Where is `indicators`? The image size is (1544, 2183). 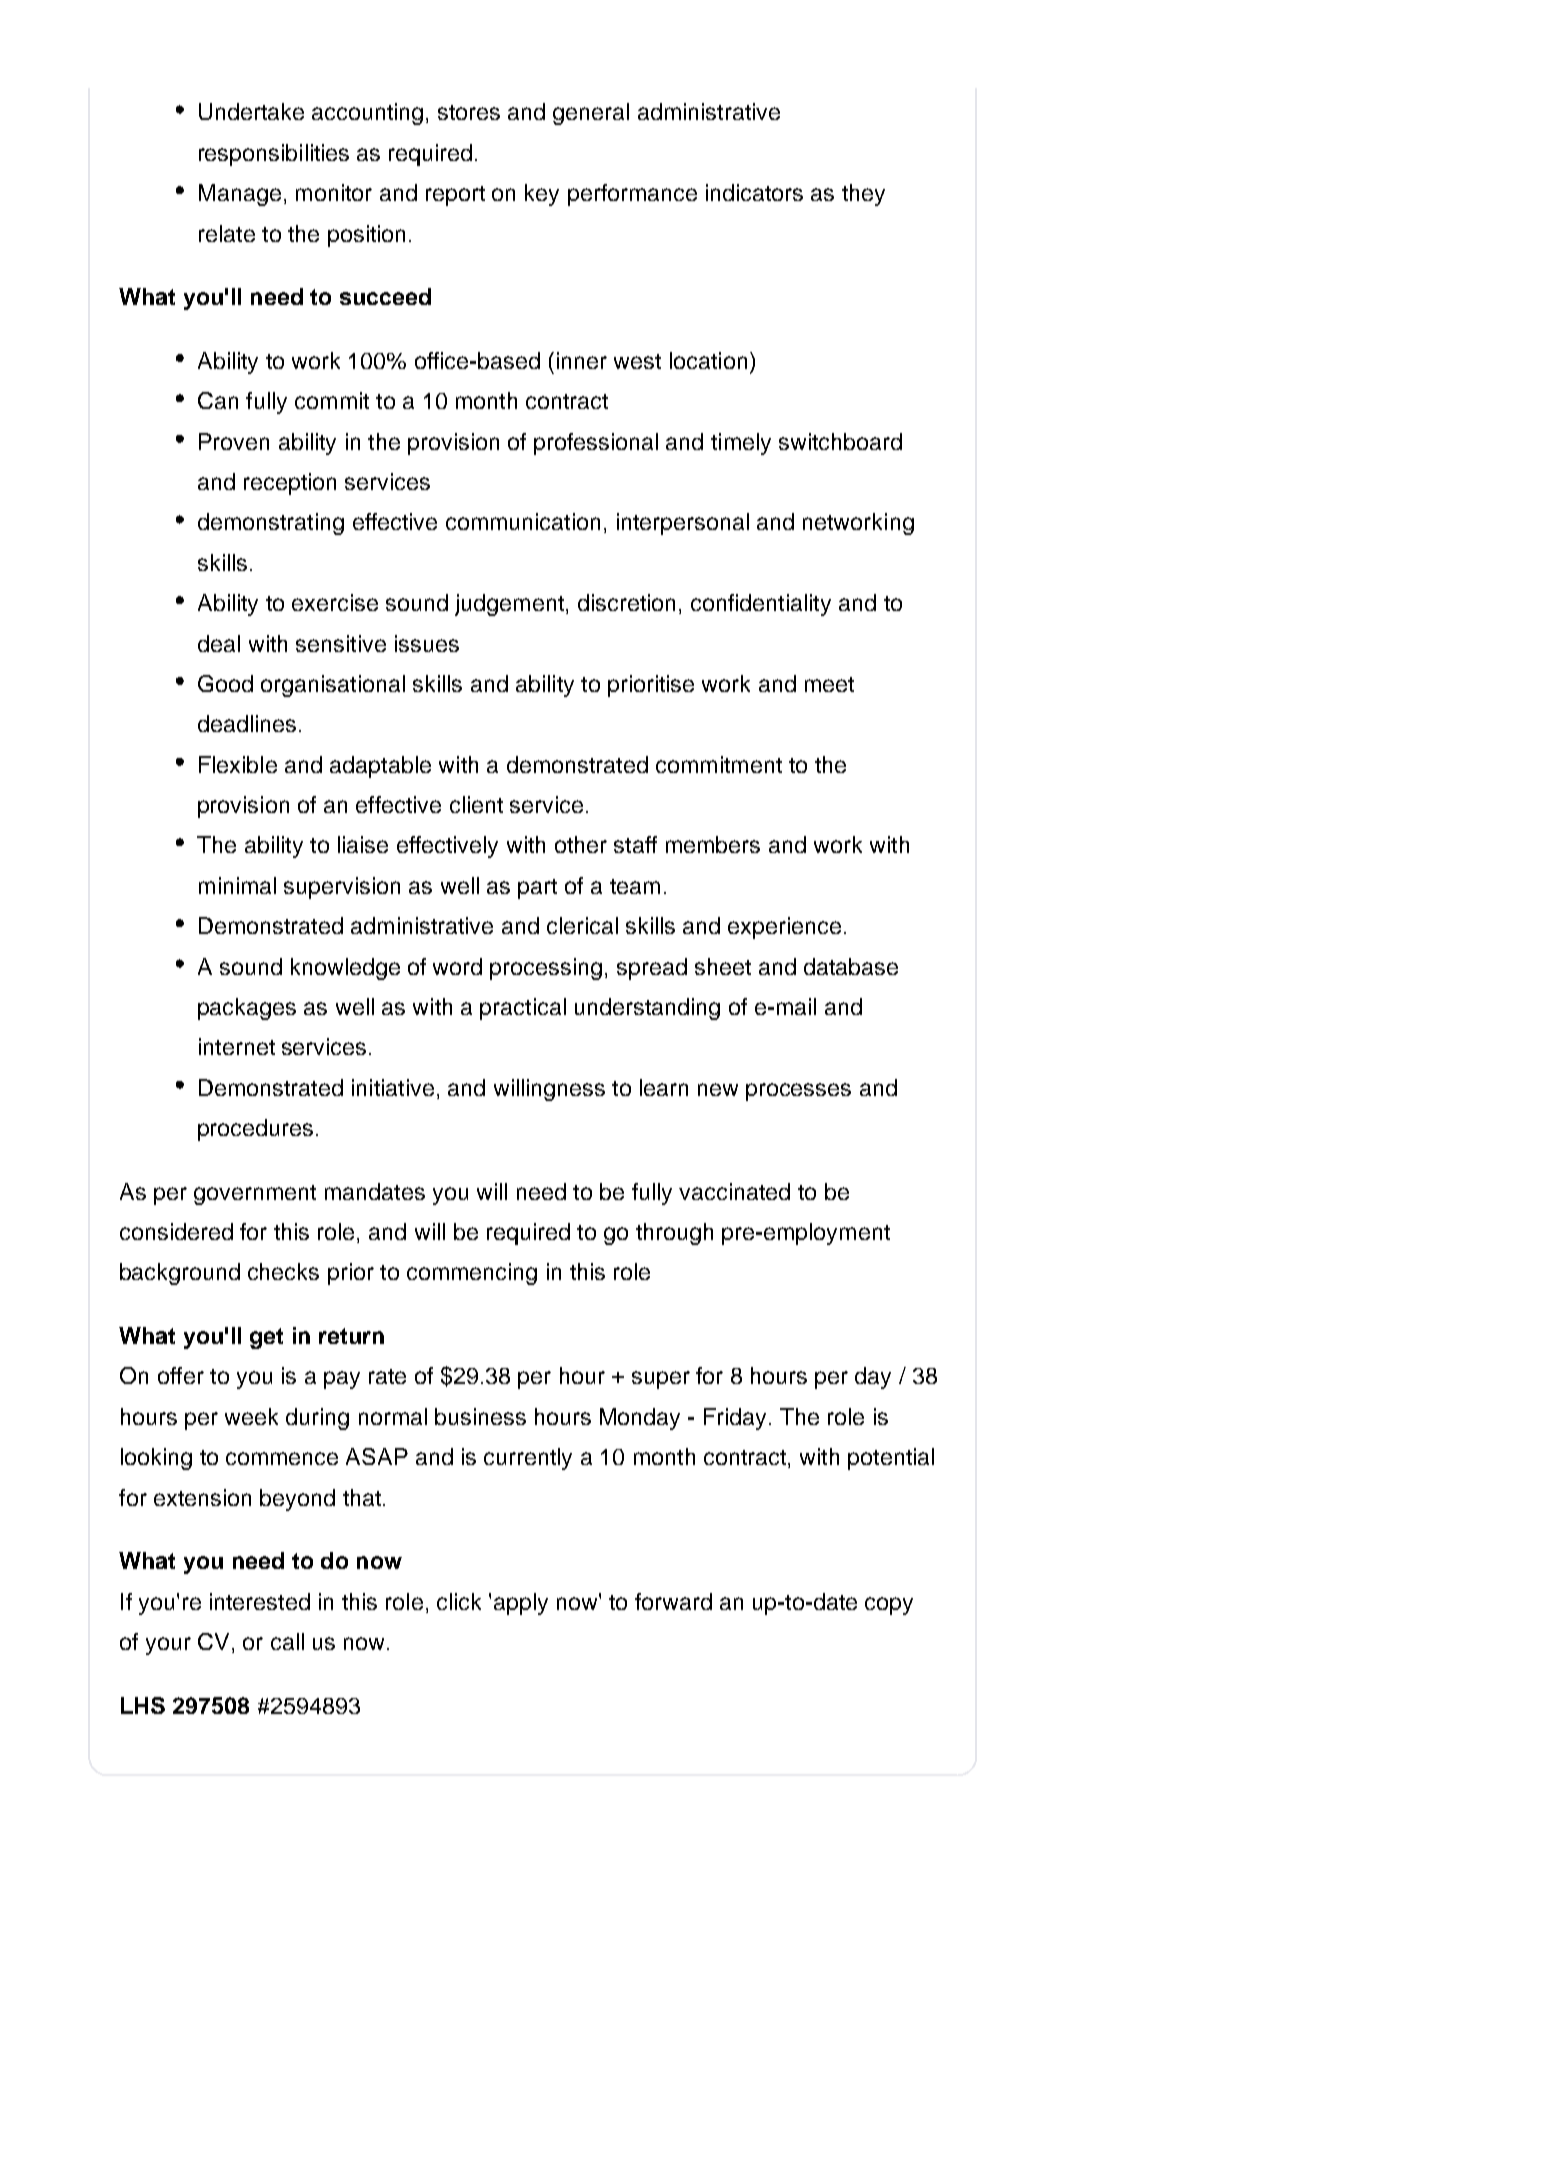
indicators is located at coordinates (754, 192).
